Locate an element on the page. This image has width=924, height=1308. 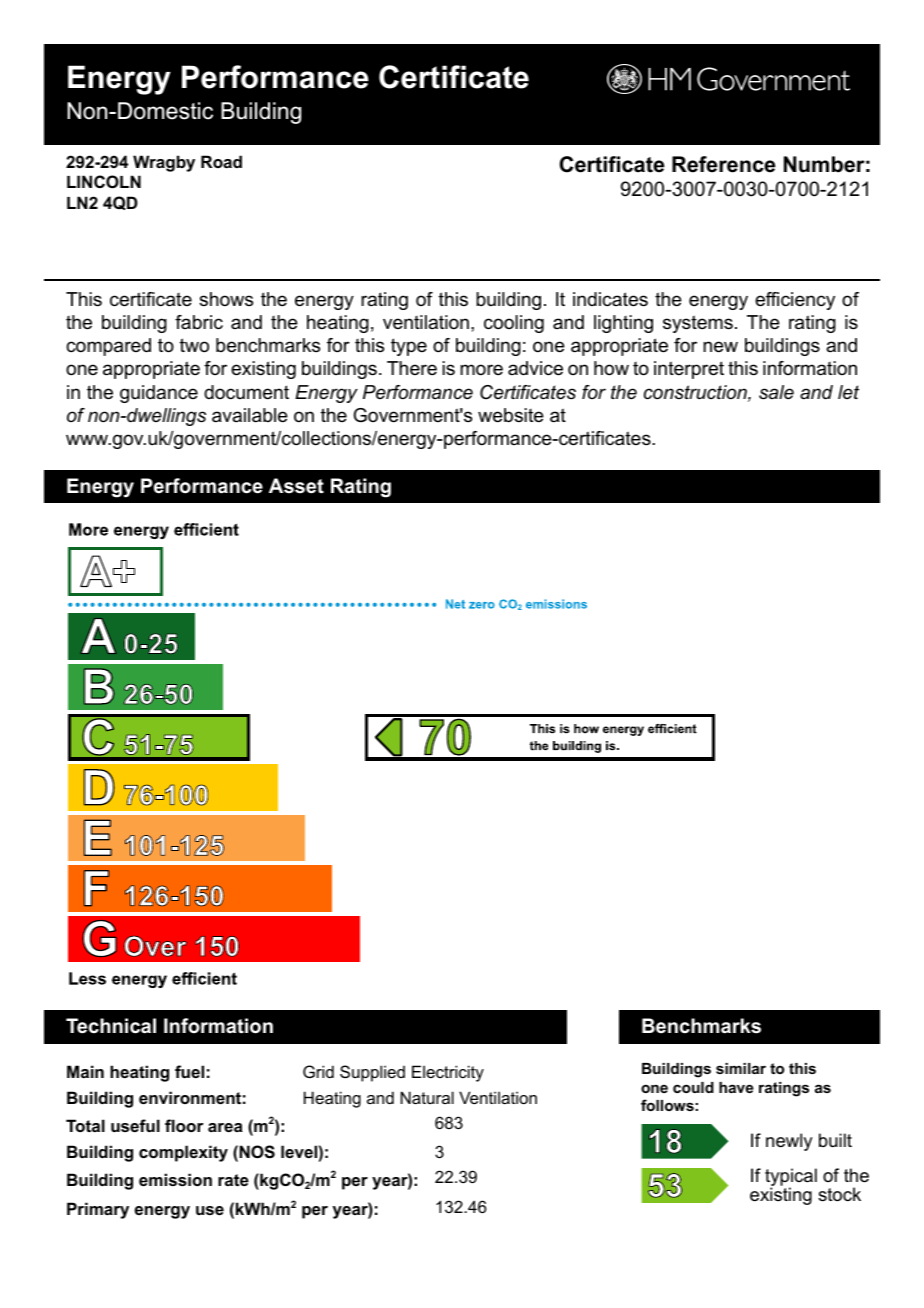
cooling is located at coordinates (514, 324).
